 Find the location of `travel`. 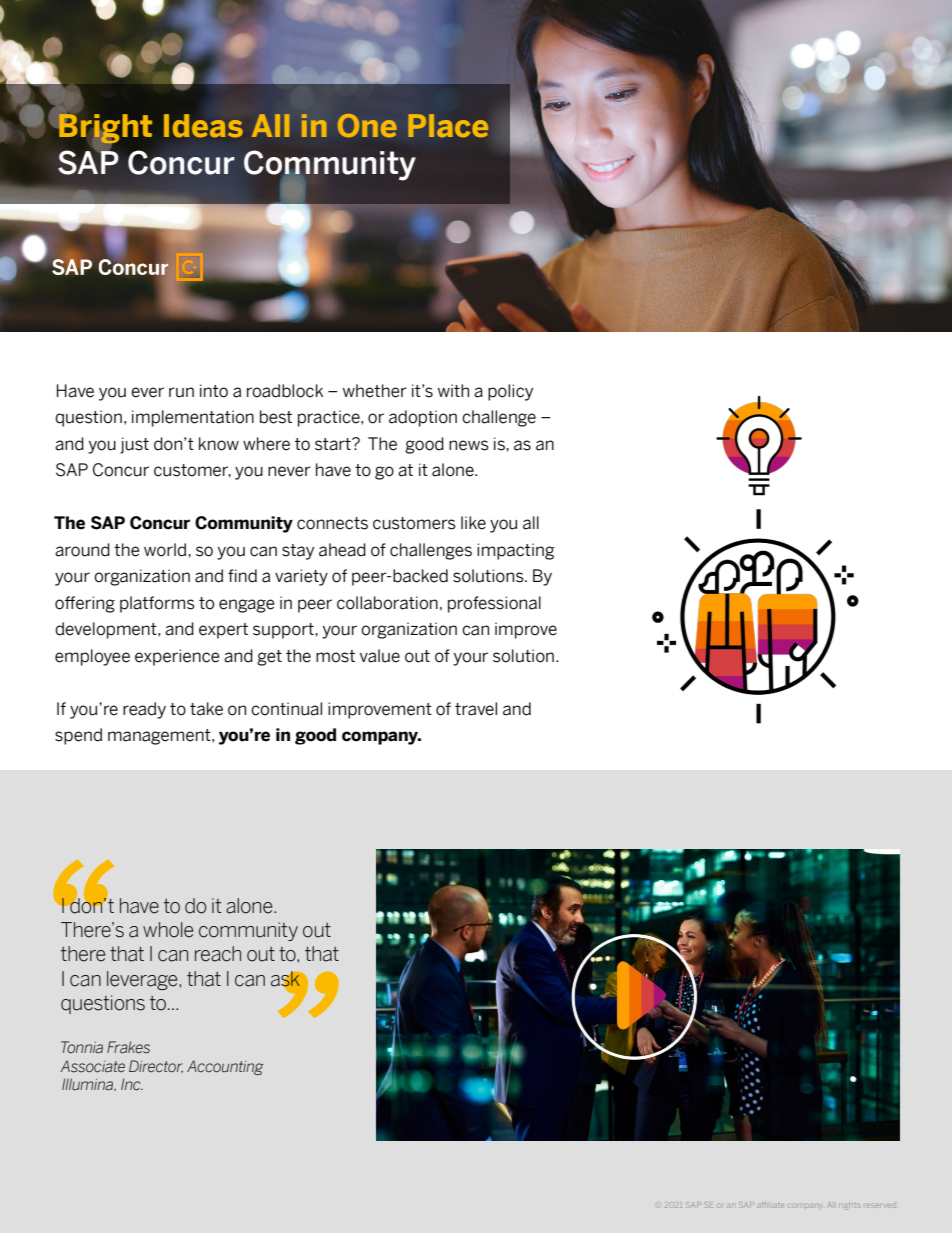

travel is located at coordinates (476, 709).
